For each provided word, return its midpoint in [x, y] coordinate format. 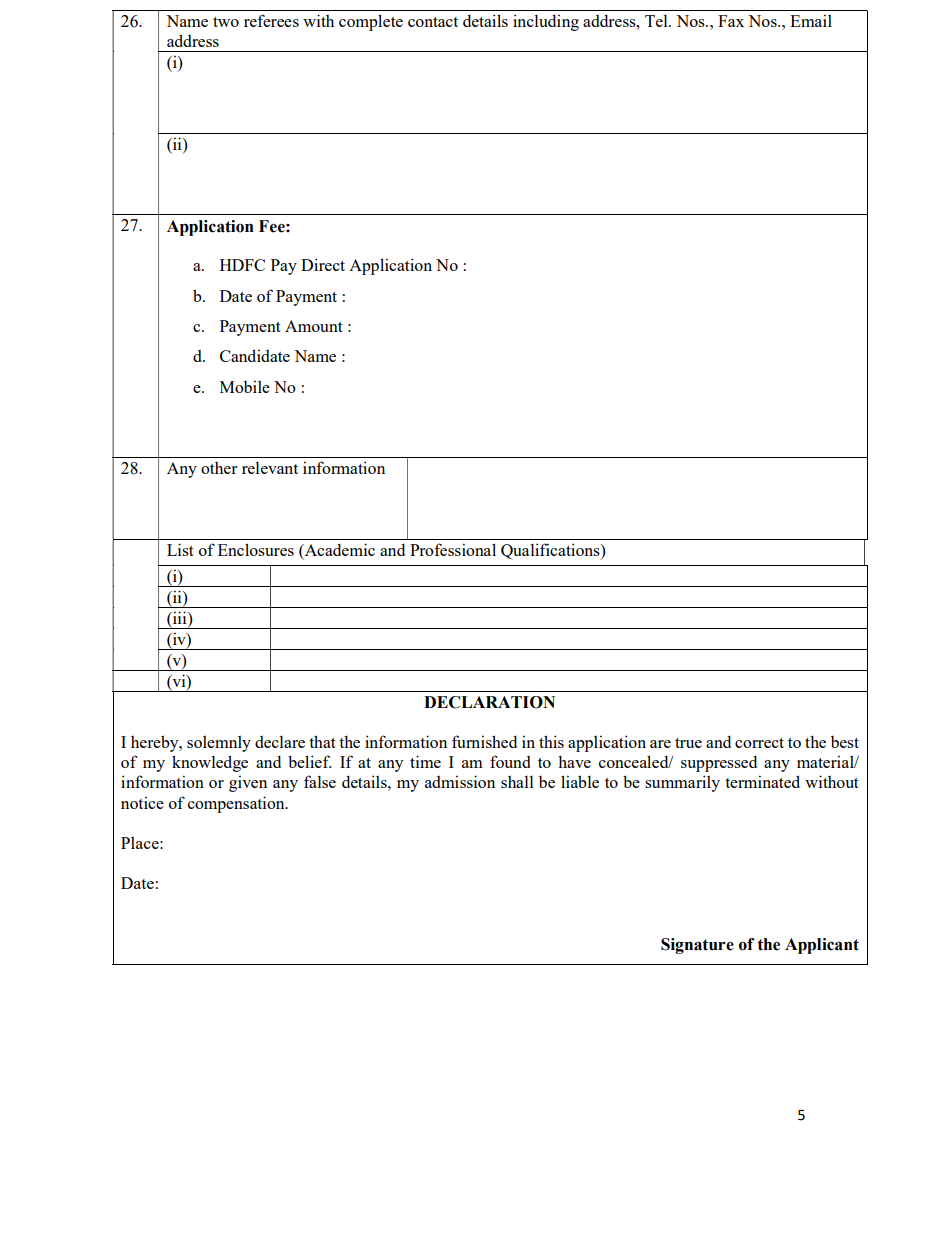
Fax [731, 21]
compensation [237, 804]
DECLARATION [489, 702]
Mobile [245, 386]
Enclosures [256, 549]
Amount [314, 326]
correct [759, 743]
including [546, 22]
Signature [697, 946]
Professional [453, 549]
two [226, 22]
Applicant [822, 946]
